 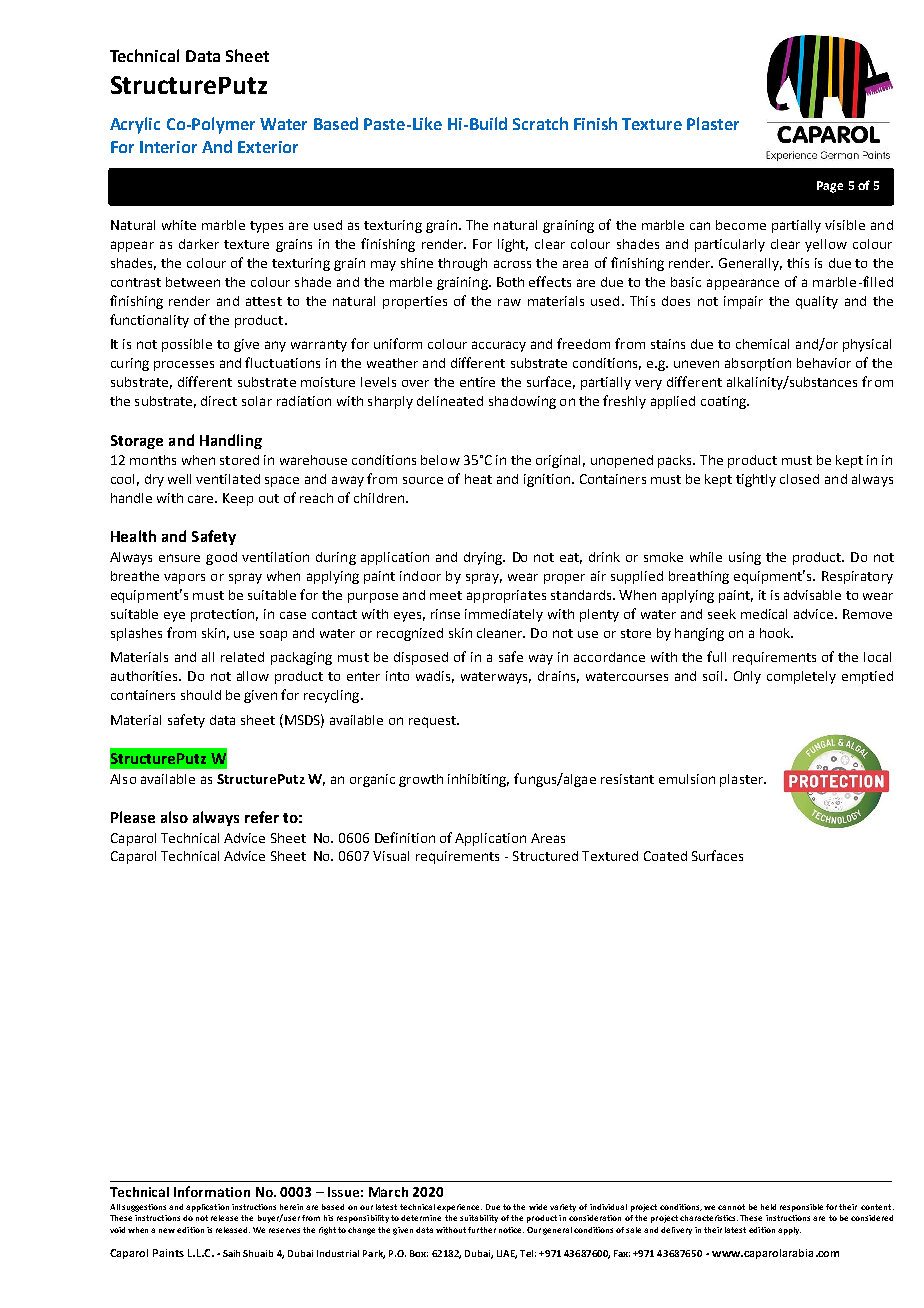 What do you see at coordinates (540, 123) in the image?
I see `Scratch` at bounding box center [540, 123].
